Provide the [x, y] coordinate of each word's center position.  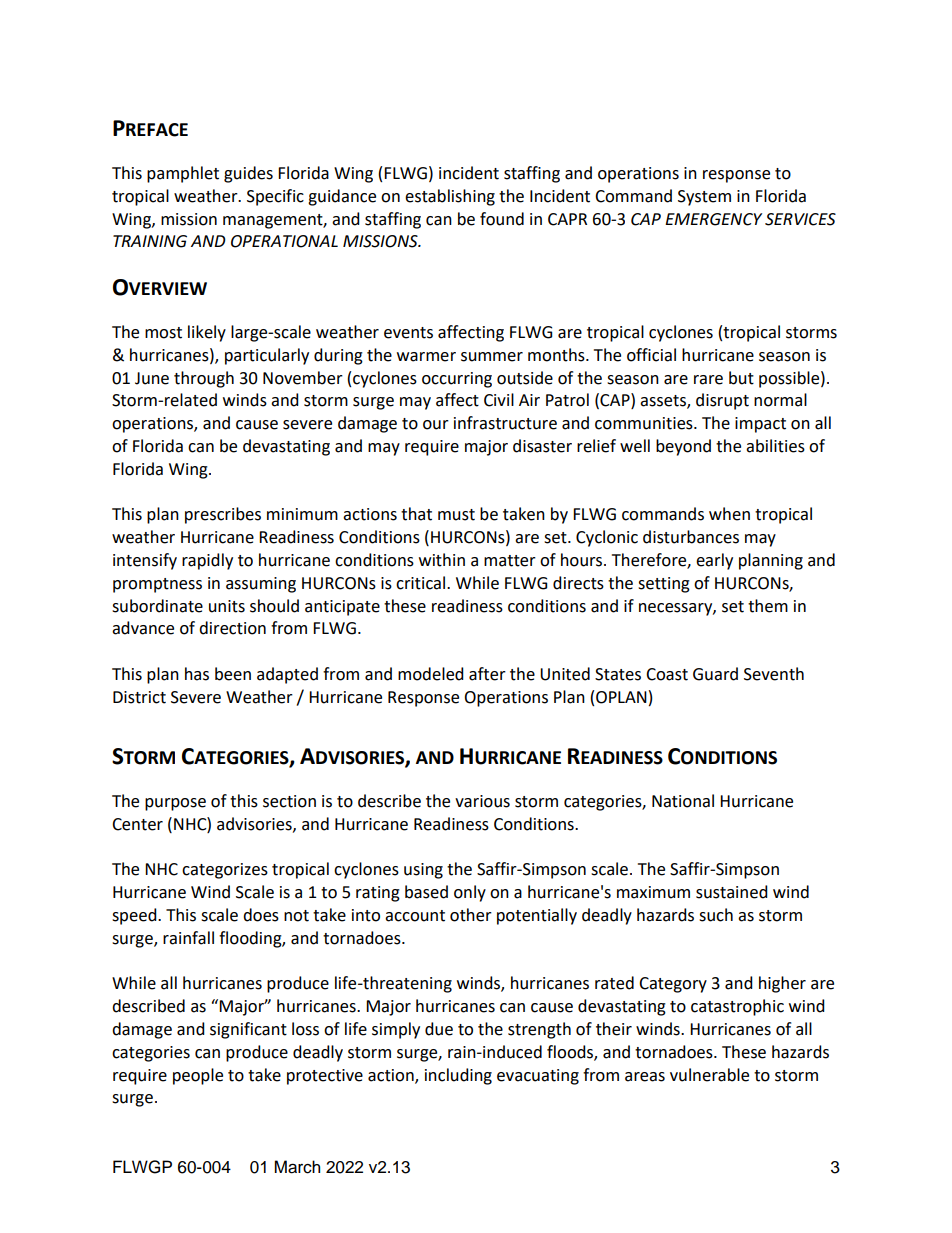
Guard [715, 674]
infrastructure [505, 423]
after [487, 674]
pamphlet [183, 174]
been [233, 674]
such [716, 915]
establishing [450, 197]
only [470, 893]
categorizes [225, 871]
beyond [683, 447]
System [704, 198]
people [198, 1076]
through [204, 379]
